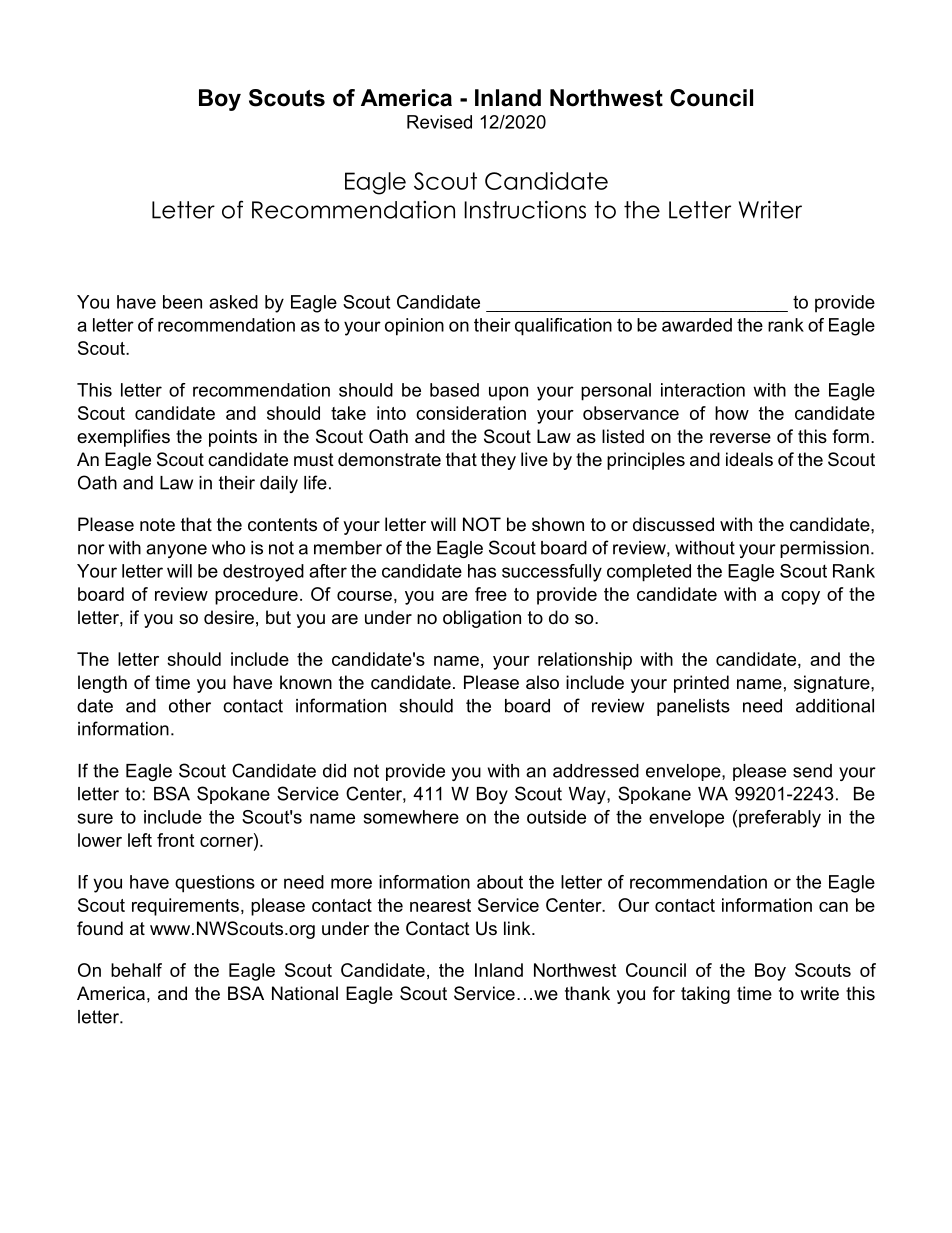 Image resolution: width=952 pixels, height=1233 pixels. What do you see at coordinates (824, 549) in the screenshot?
I see `permission` at bounding box center [824, 549].
